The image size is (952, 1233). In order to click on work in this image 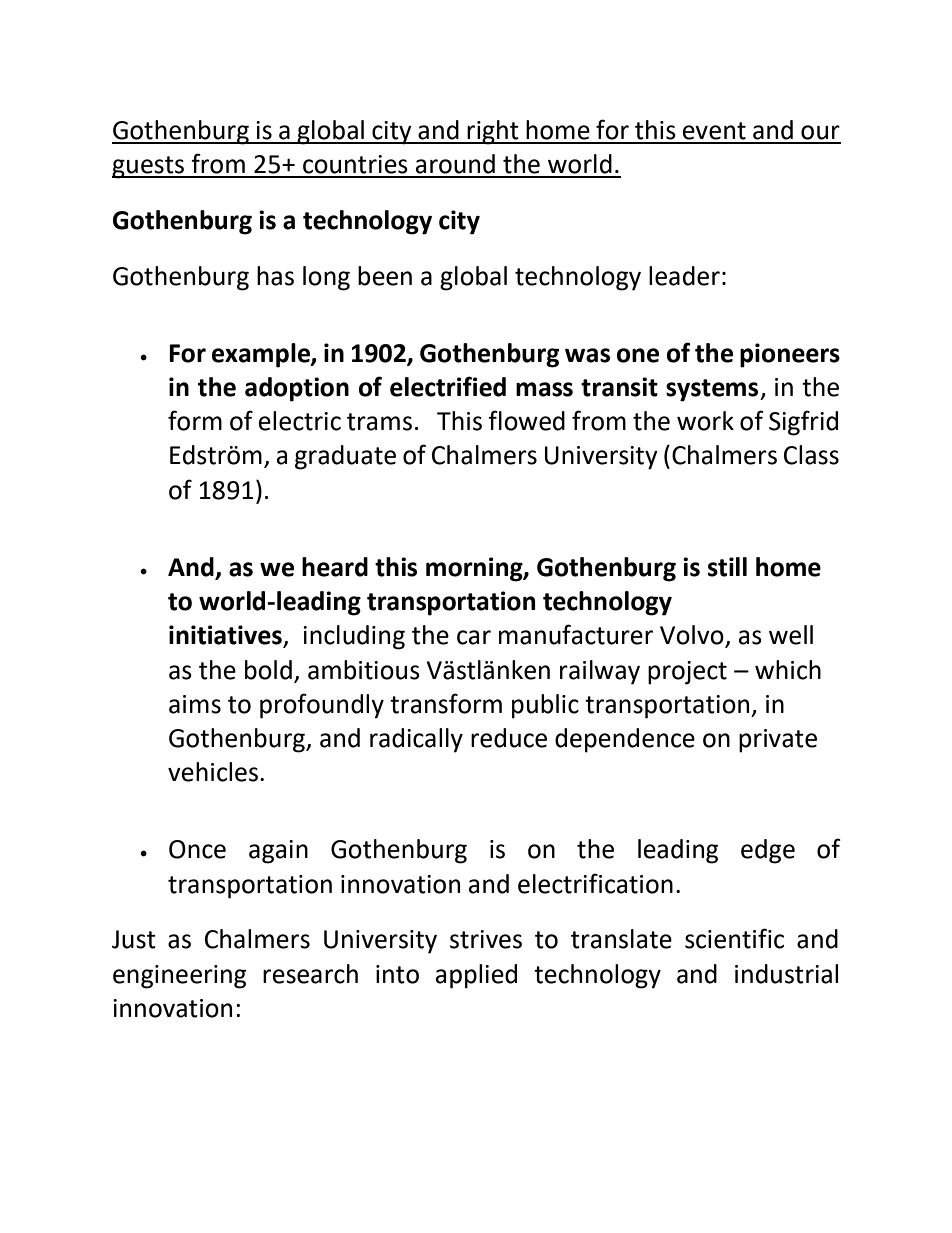, I will do `click(705, 421)`.
